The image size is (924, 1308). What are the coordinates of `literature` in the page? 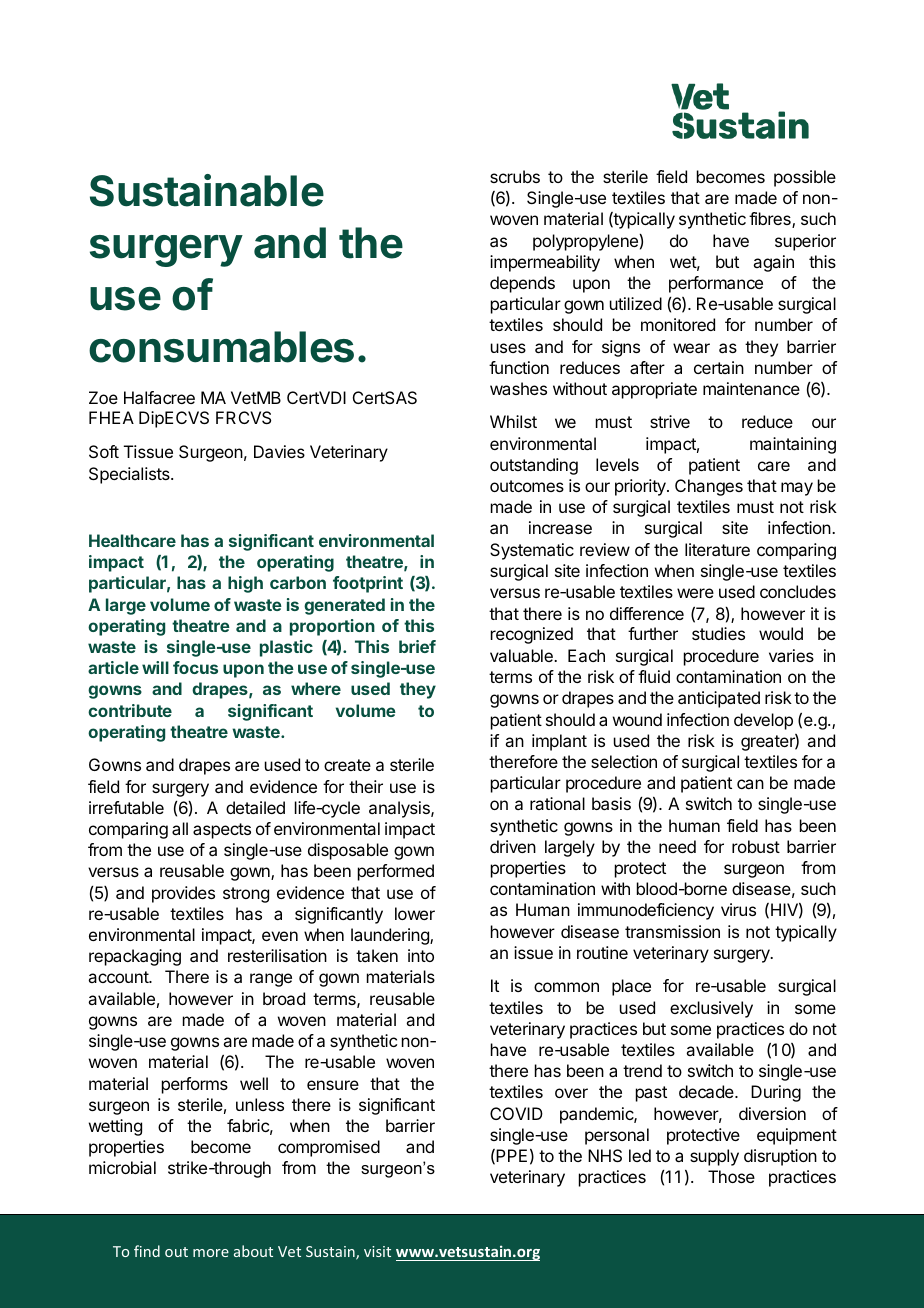 It's located at (717, 549).
